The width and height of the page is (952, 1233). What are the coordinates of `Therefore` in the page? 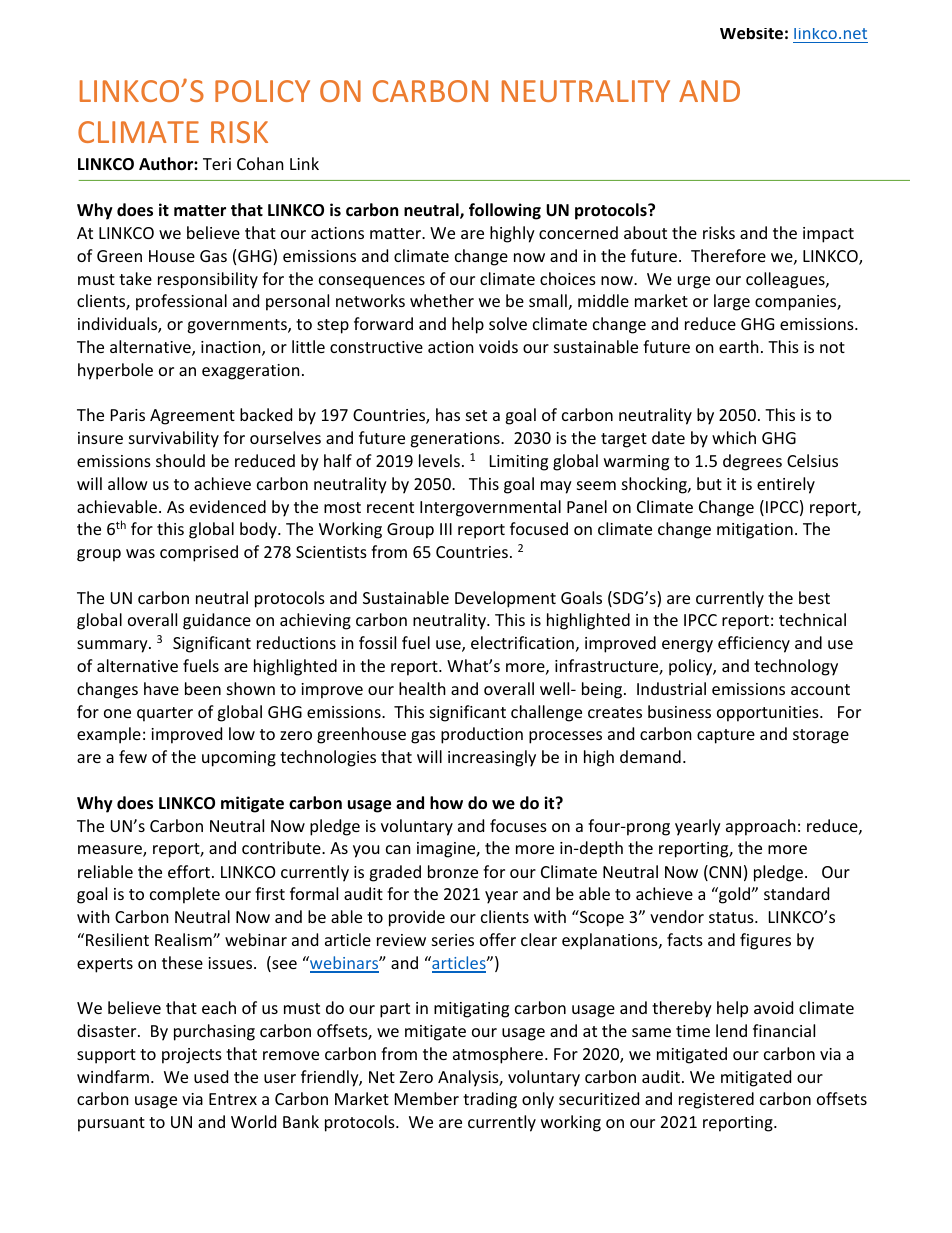 It's located at (728, 255).
